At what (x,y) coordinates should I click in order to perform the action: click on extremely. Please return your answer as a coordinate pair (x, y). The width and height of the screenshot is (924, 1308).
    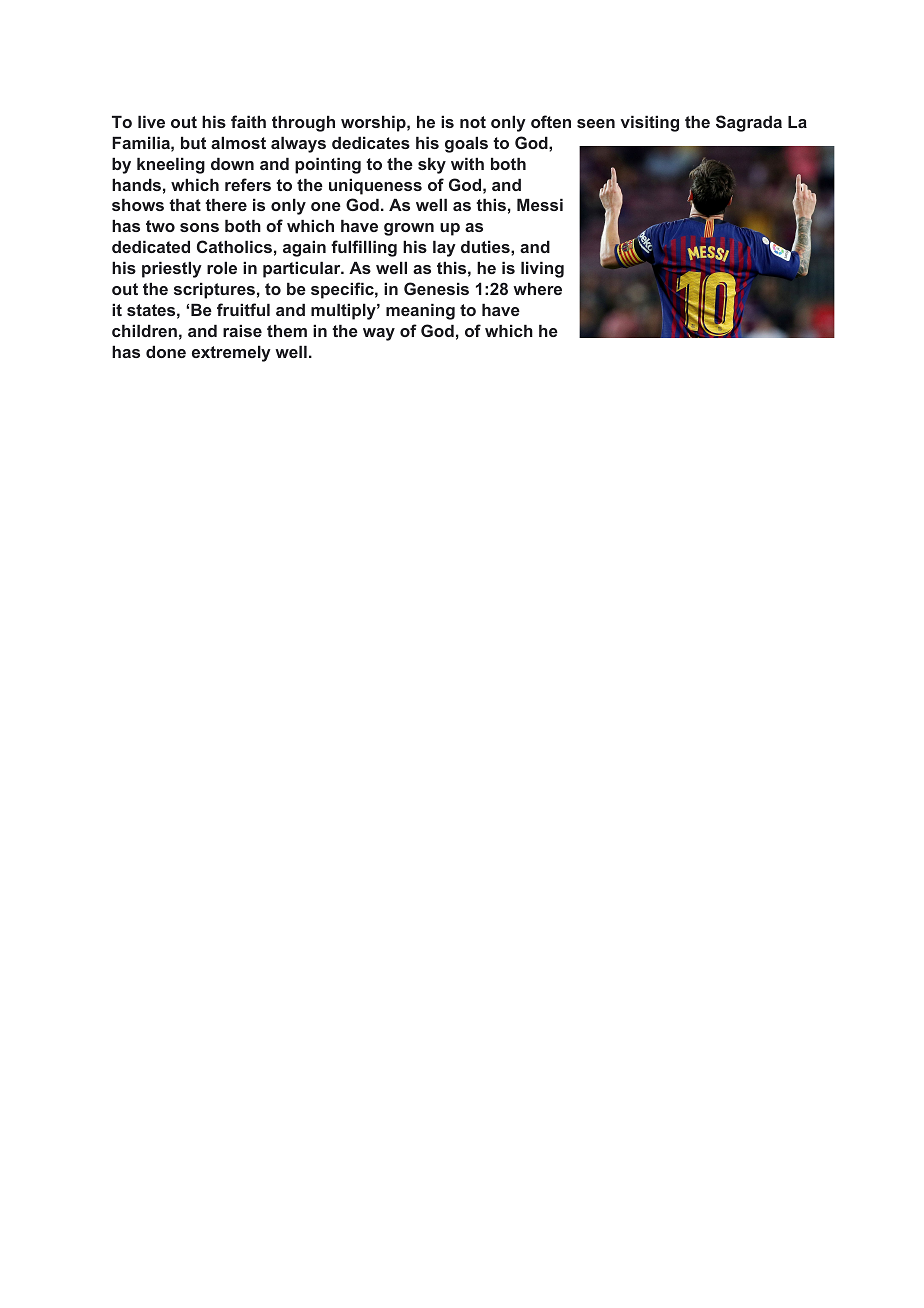
    Looking at the image, I should click on (231, 353).
